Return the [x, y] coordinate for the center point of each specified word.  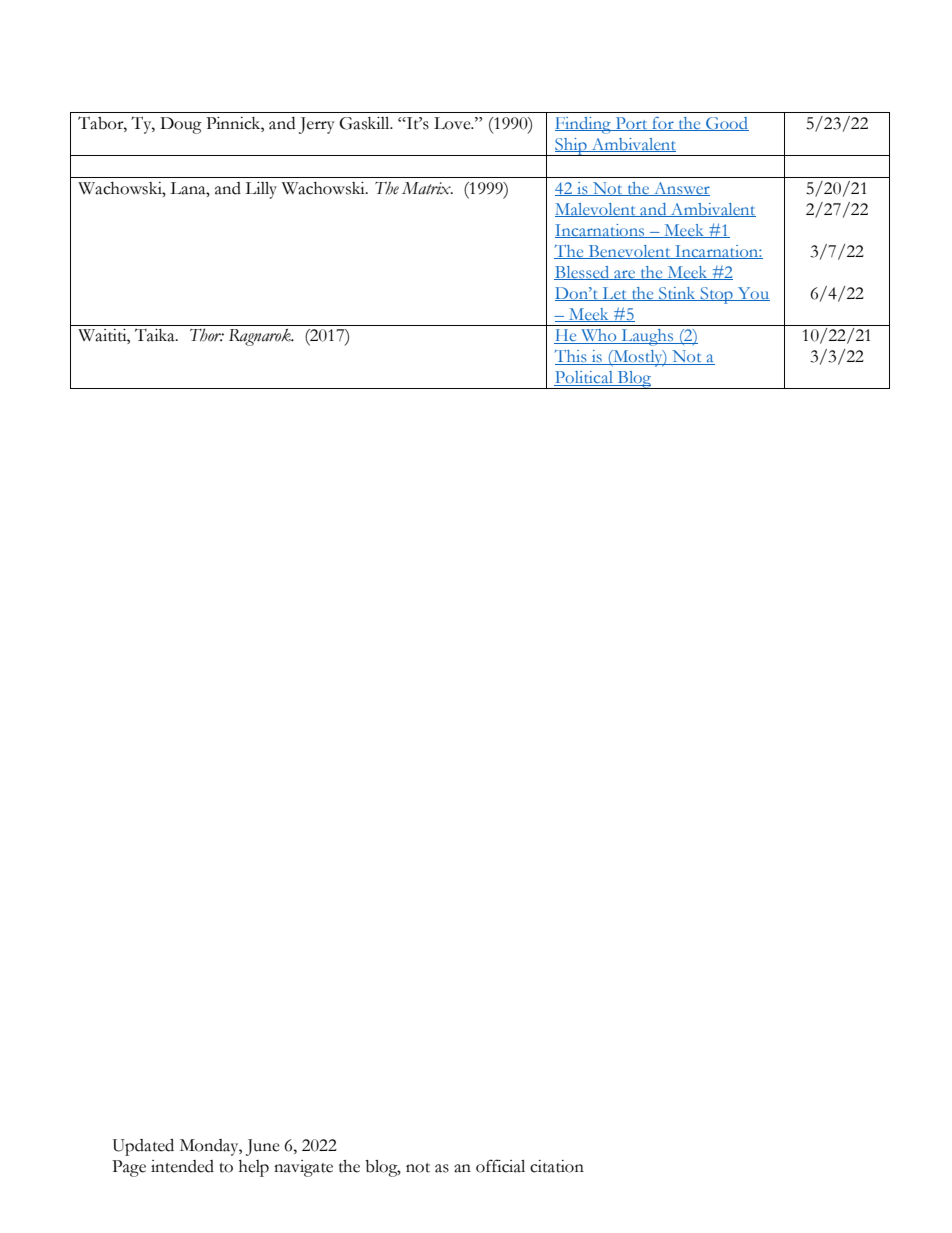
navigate [303, 1168]
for [663, 124]
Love [453, 123]
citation [557, 1166]
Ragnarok [261, 337]
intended [182, 1166]
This [572, 357]
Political [585, 378]
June [263, 1147]
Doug [181, 125]
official [500, 1166]
